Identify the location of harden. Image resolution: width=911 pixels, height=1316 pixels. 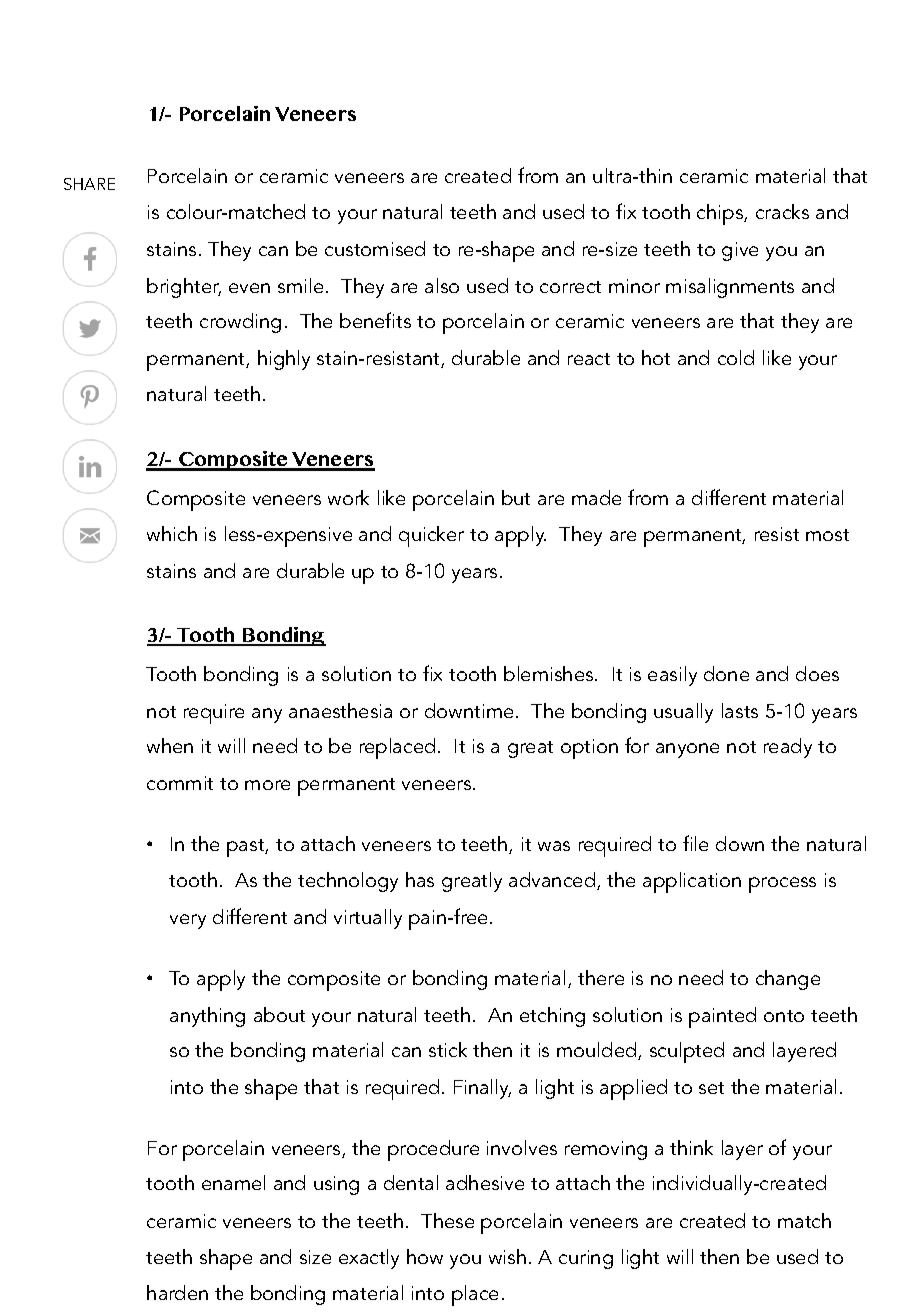
(177, 1292).
